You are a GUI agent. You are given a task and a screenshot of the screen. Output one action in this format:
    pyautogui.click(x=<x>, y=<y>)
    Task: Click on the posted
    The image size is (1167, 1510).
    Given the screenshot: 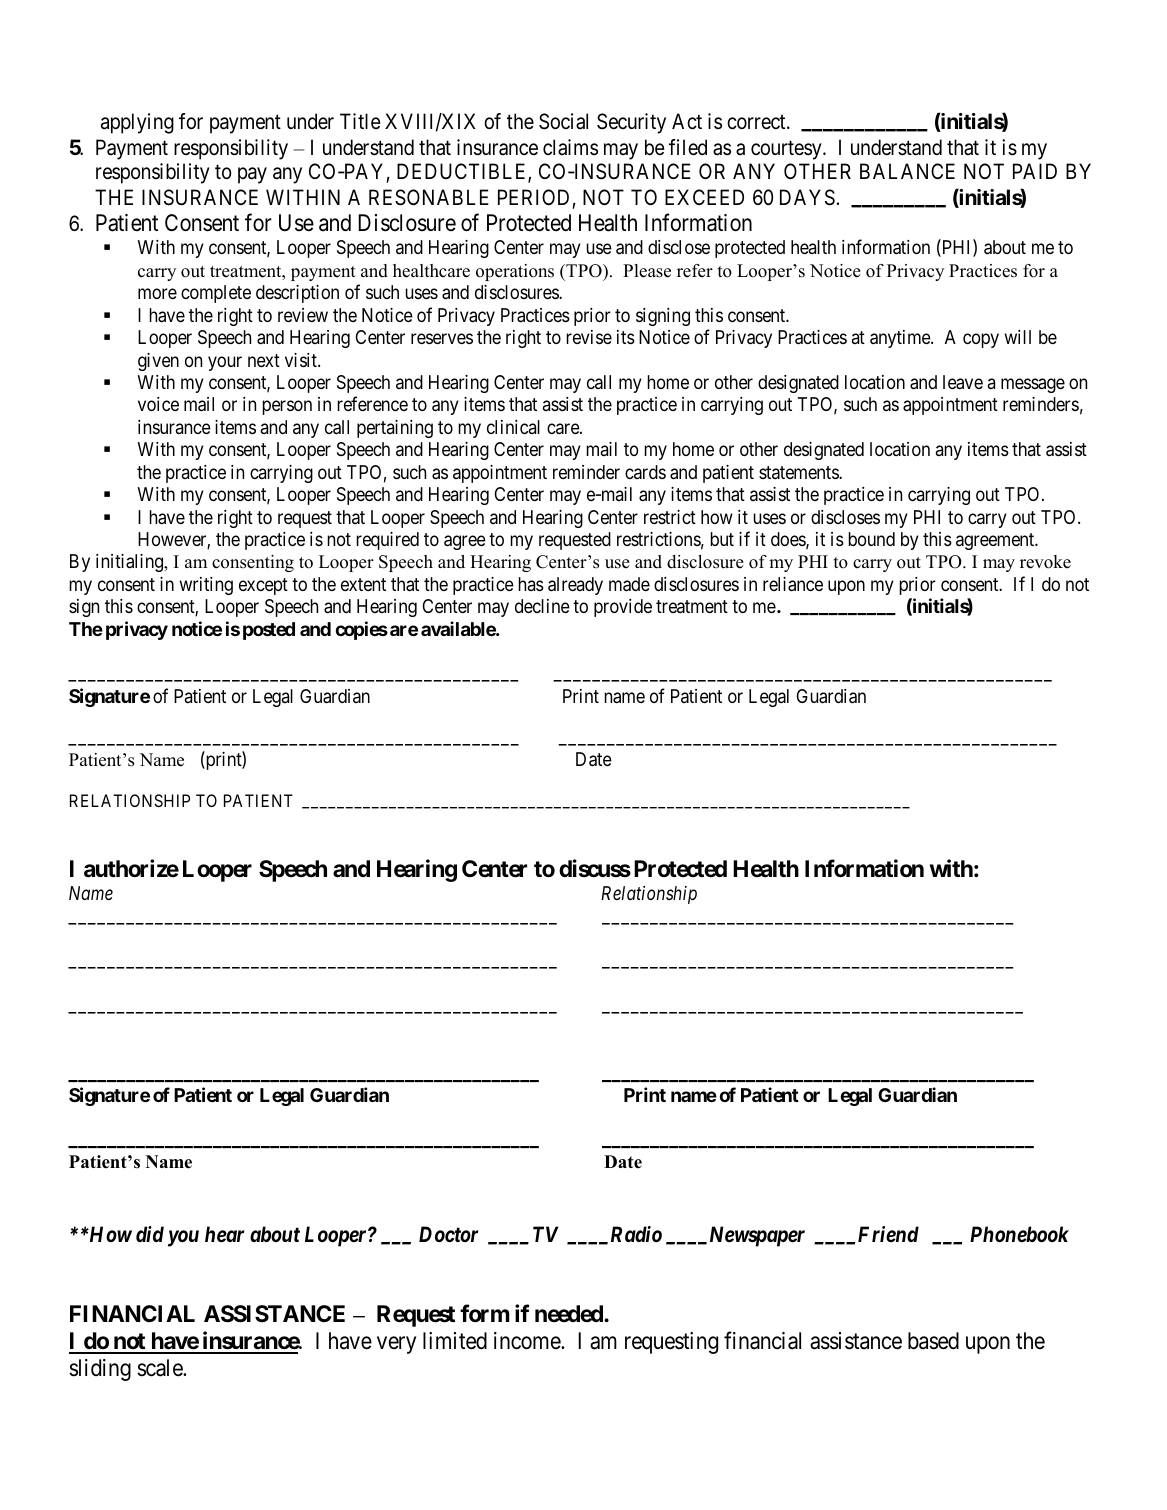 What is the action you would take?
    pyautogui.click(x=269, y=631)
